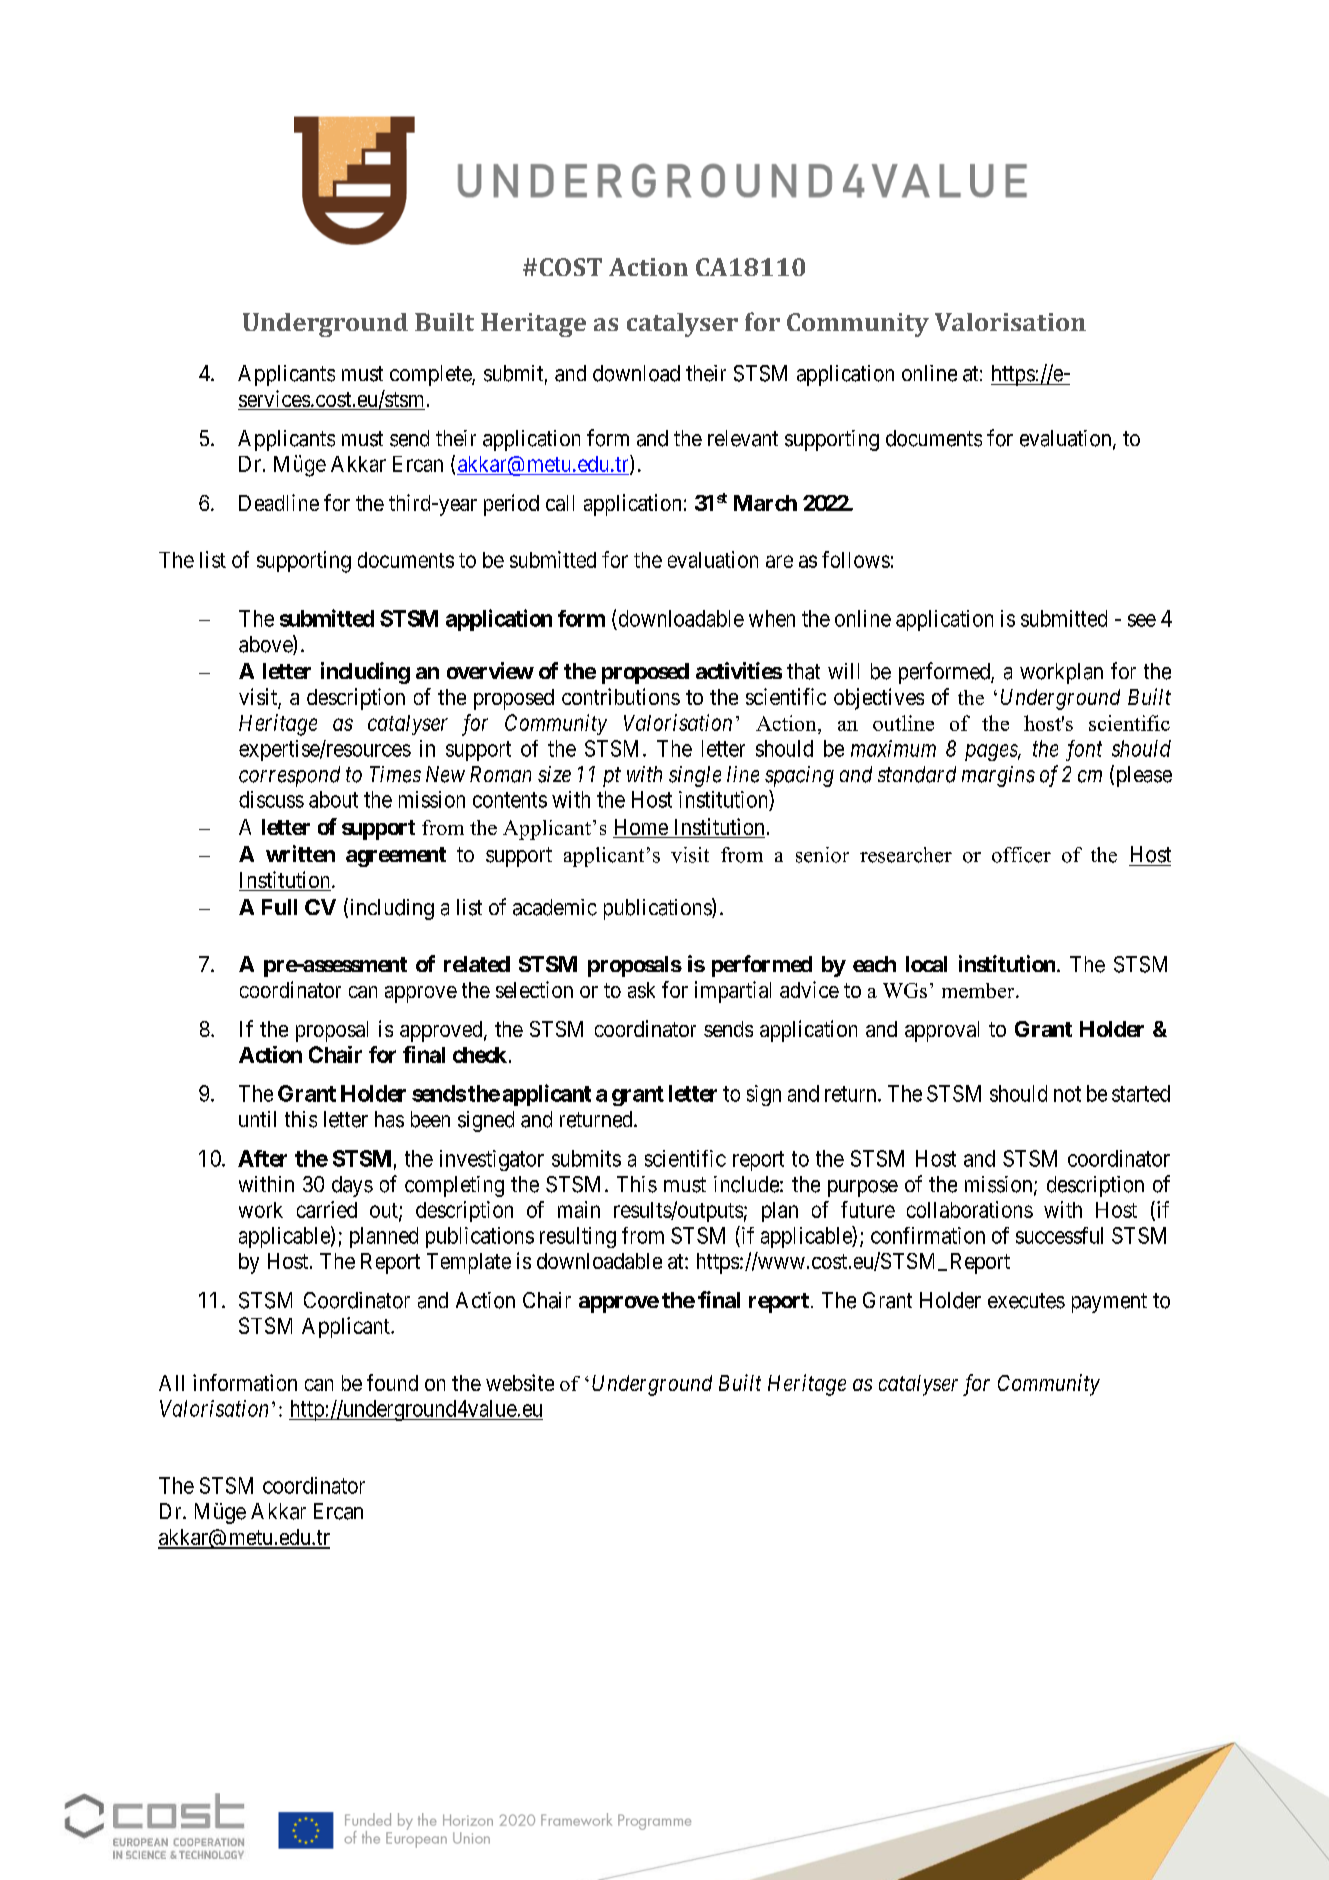 This page has width=1329, height=1880. What do you see at coordinates (641, 828) in the page?
I see `Home` at bounding box center [641, 828].
